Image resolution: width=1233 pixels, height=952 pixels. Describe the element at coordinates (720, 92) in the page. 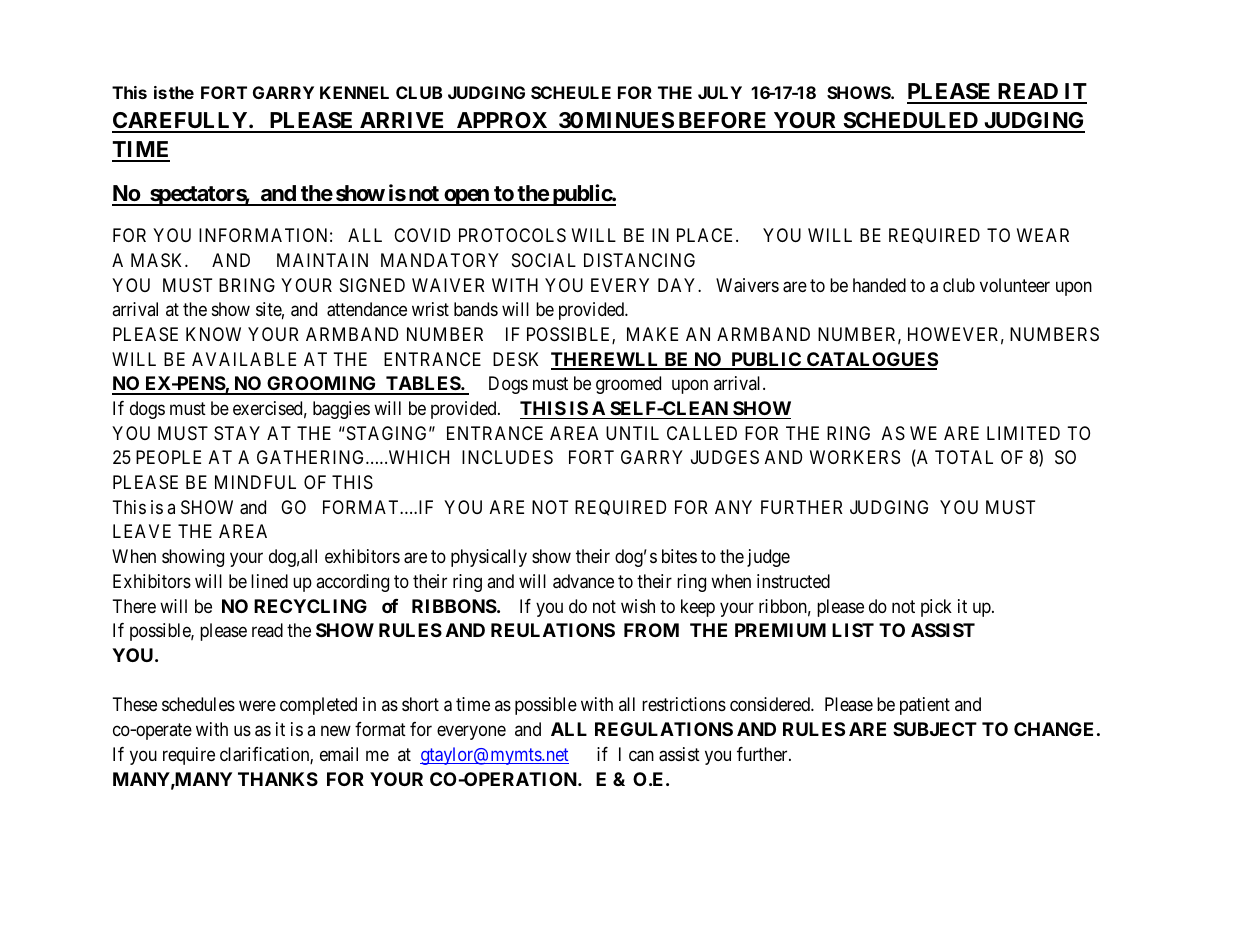

I see `JULY` at that location.
